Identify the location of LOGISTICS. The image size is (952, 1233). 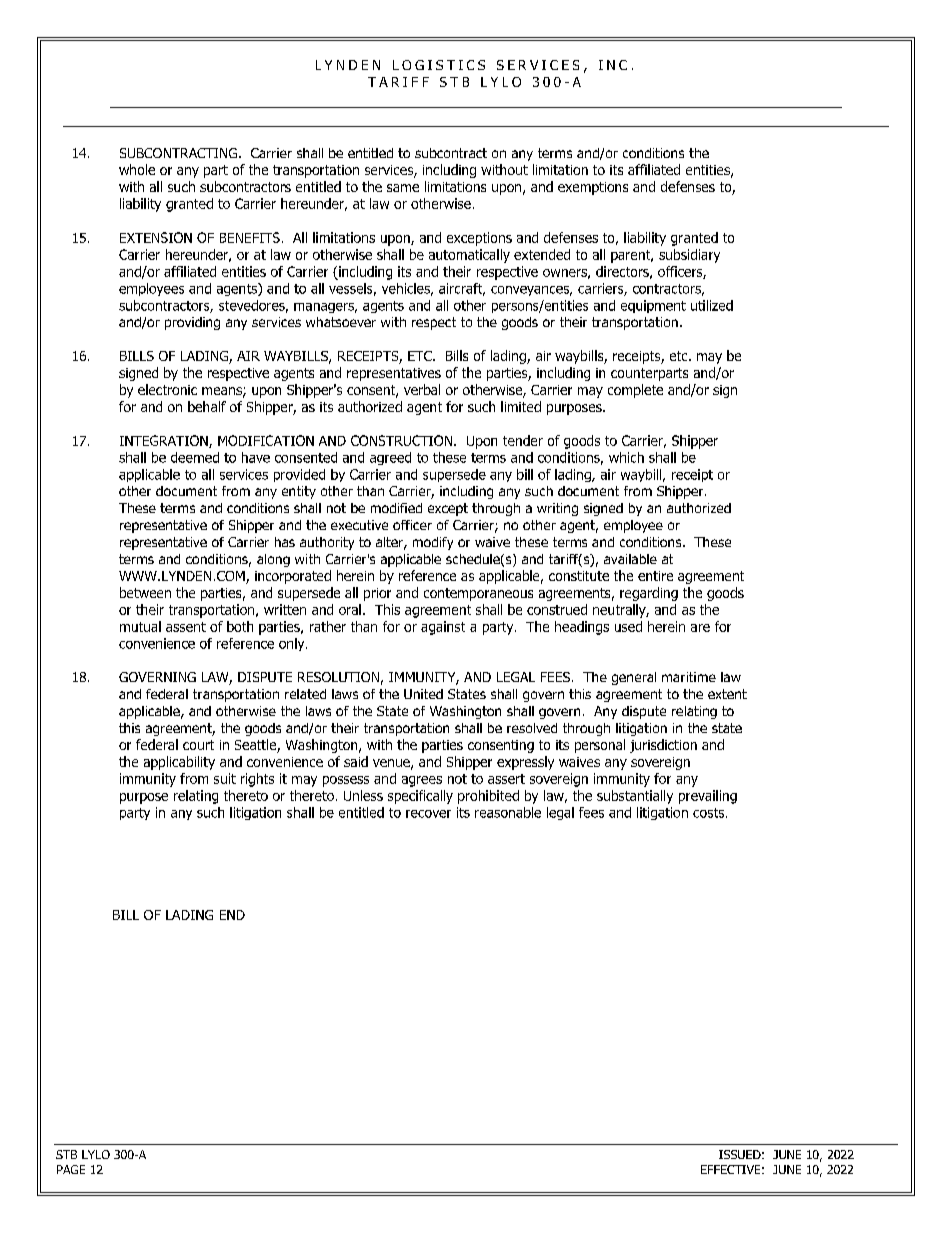
(439, 65).
